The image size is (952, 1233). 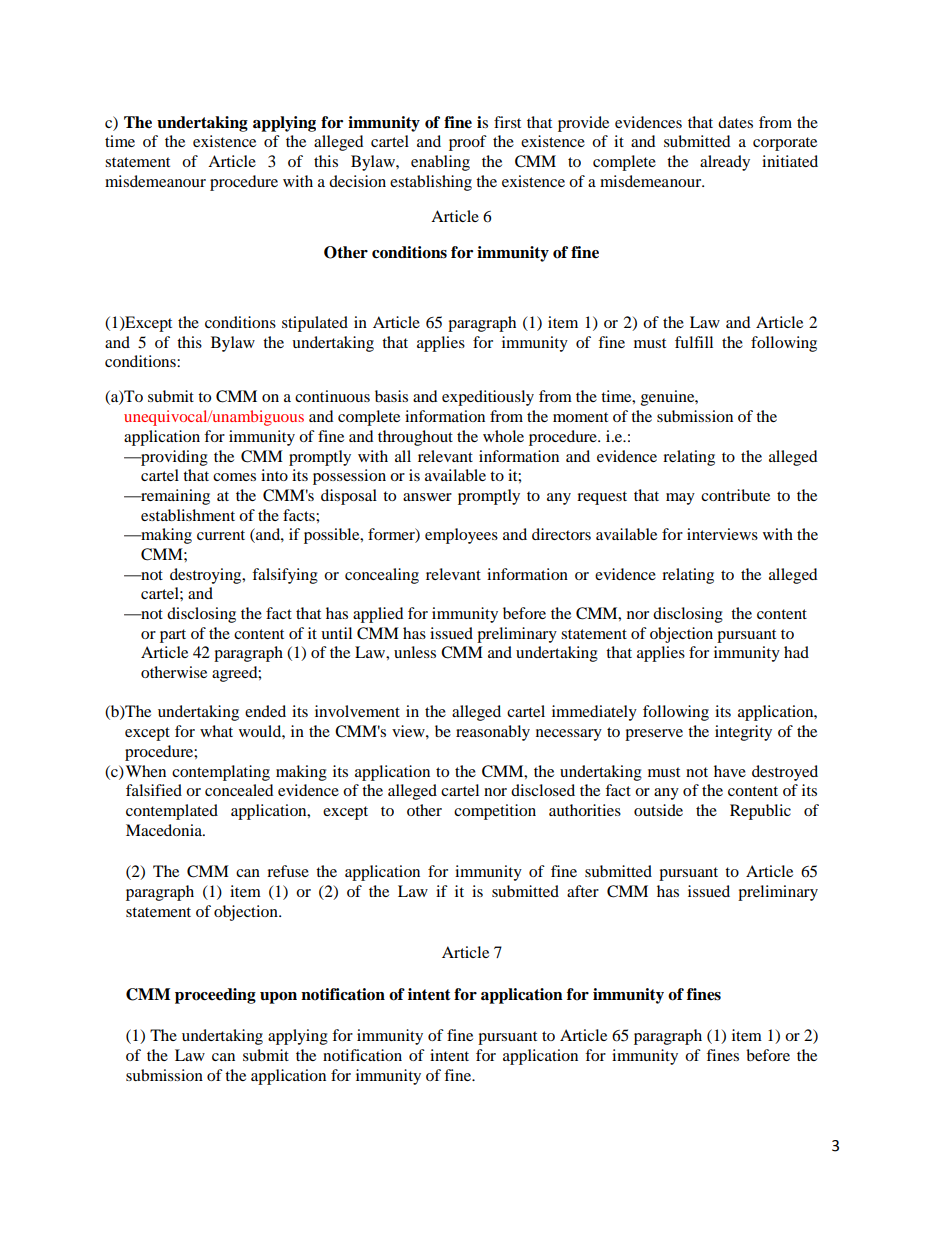 I want to click on destroying, so click(x=207, y=576).
